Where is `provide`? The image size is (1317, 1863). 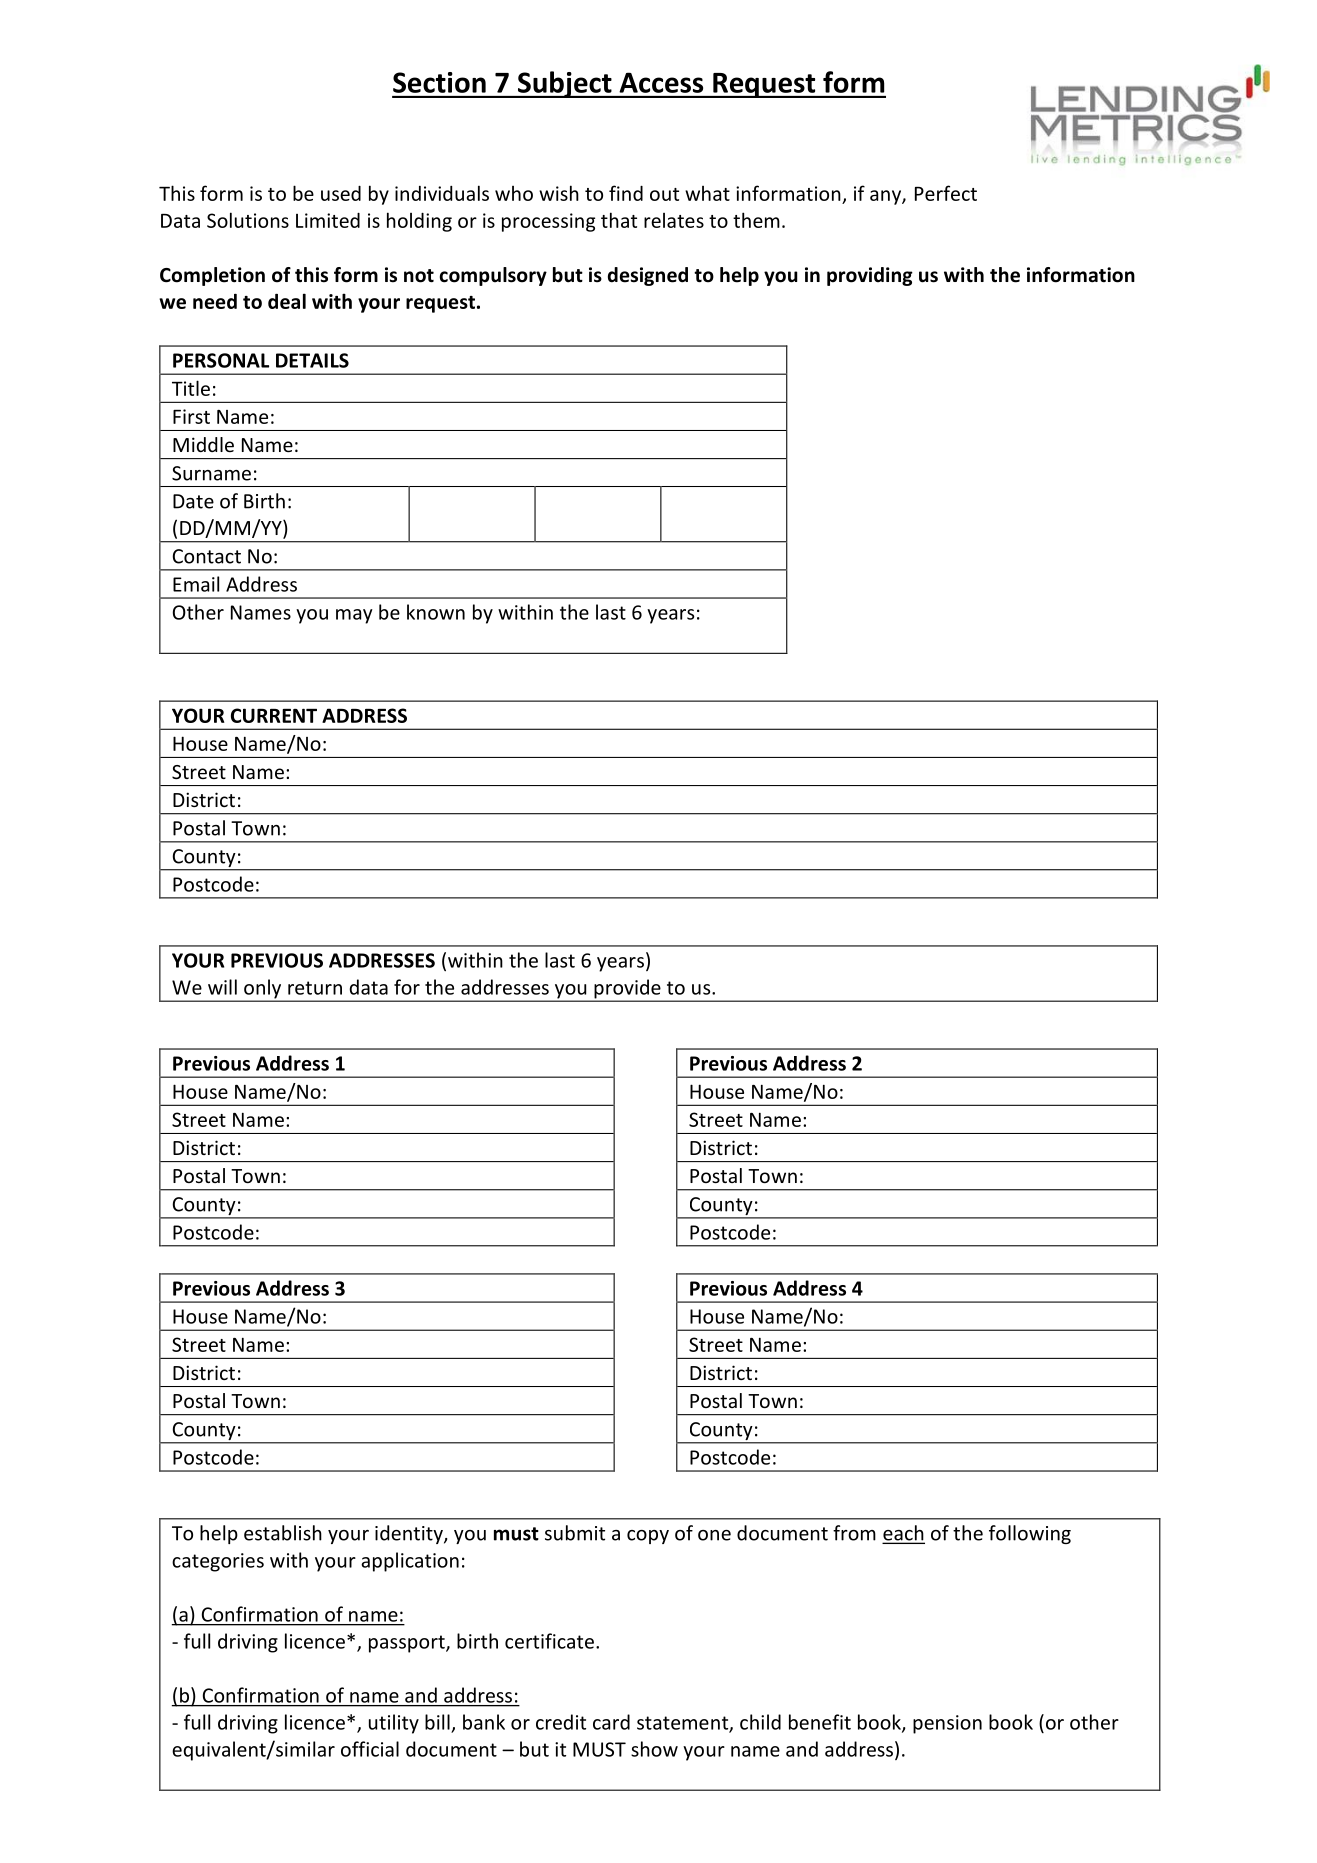 provide is located at coordinates (627, 990).
